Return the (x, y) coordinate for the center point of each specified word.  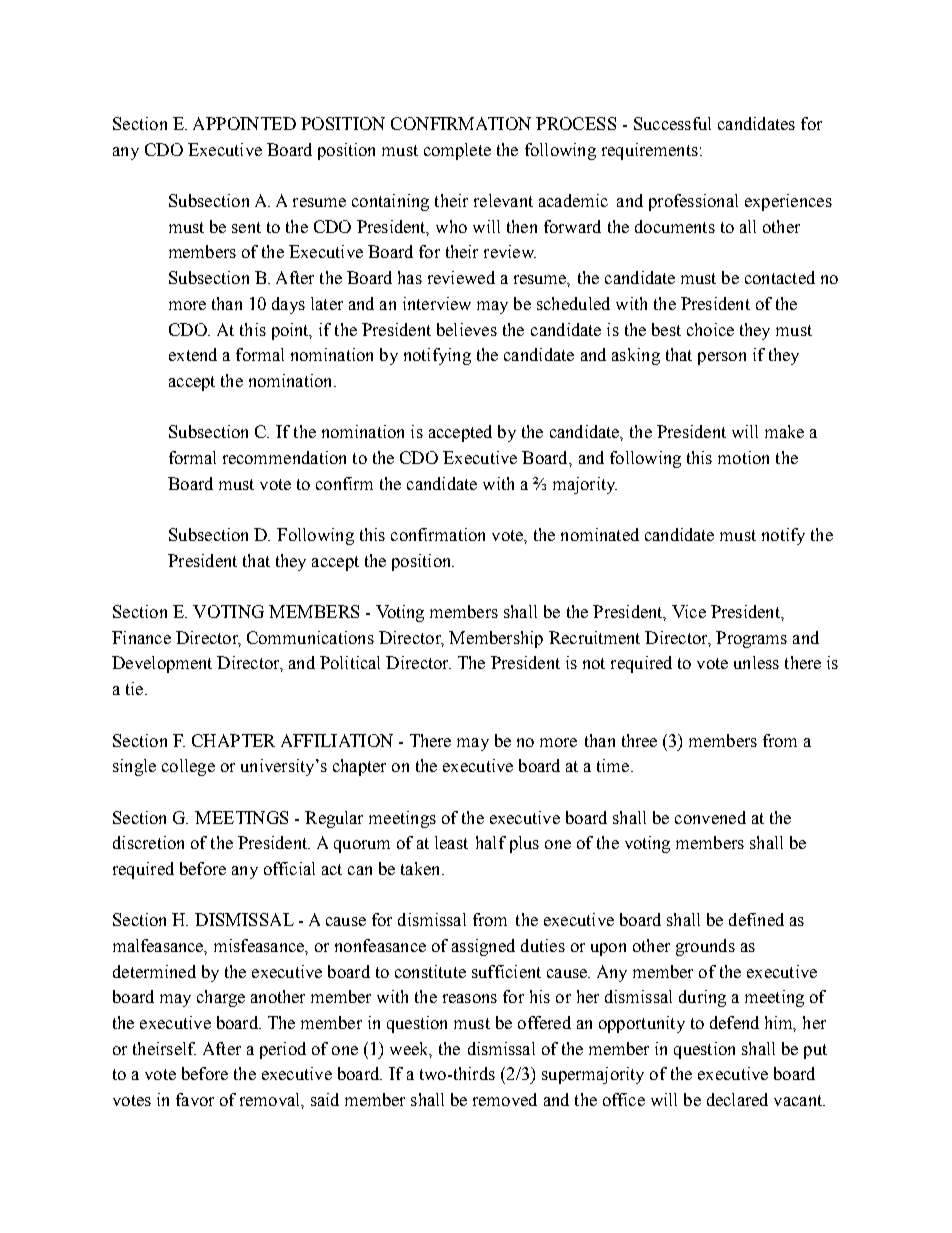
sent (246, 227)
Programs (751, 639)
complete (457, 151)
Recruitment (594, 637)
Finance (141, 637)
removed (505, 1099)
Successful (672, 123)
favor (195, 1099)
